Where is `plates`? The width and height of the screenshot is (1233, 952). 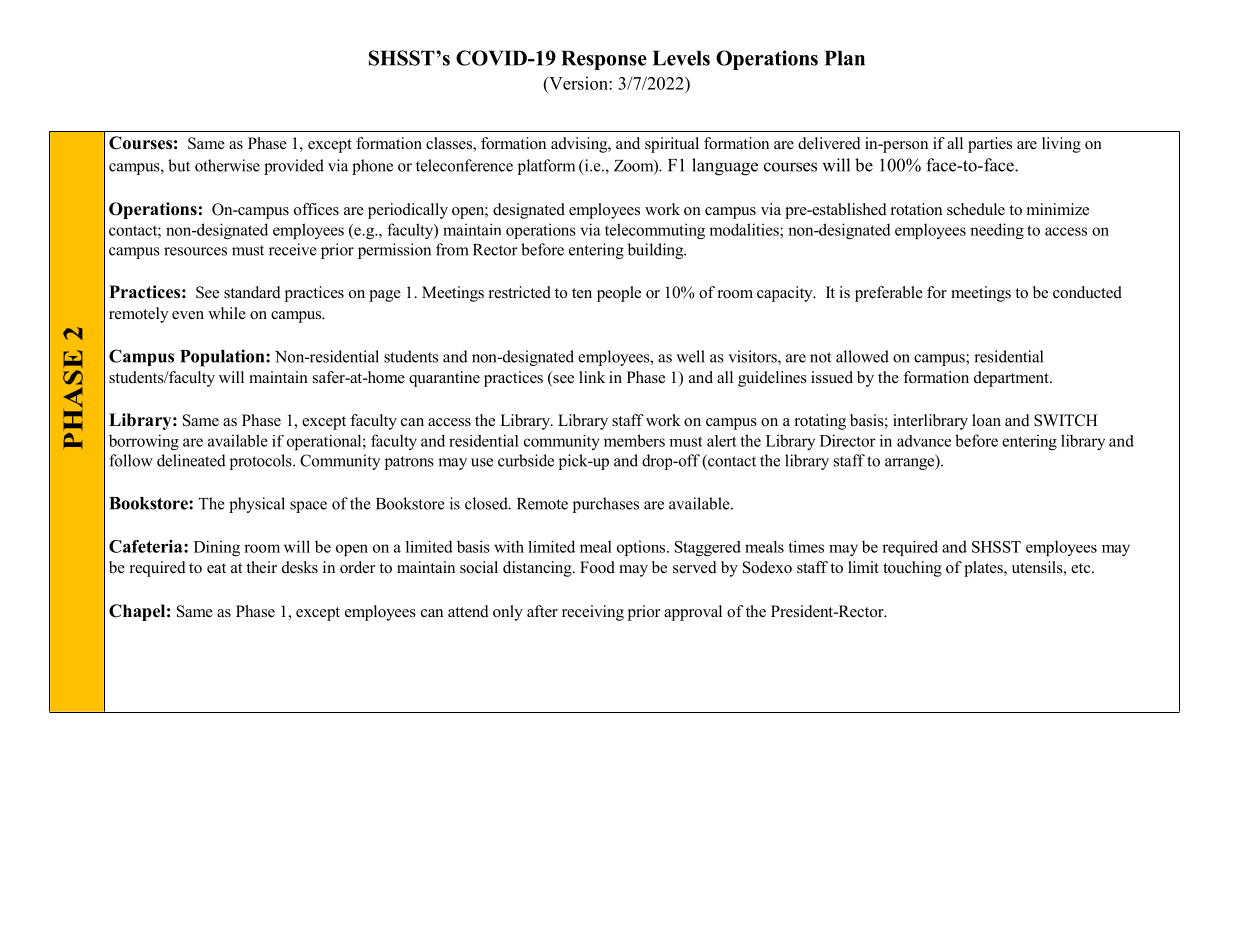
plates is located at coordinates (984, 569).
